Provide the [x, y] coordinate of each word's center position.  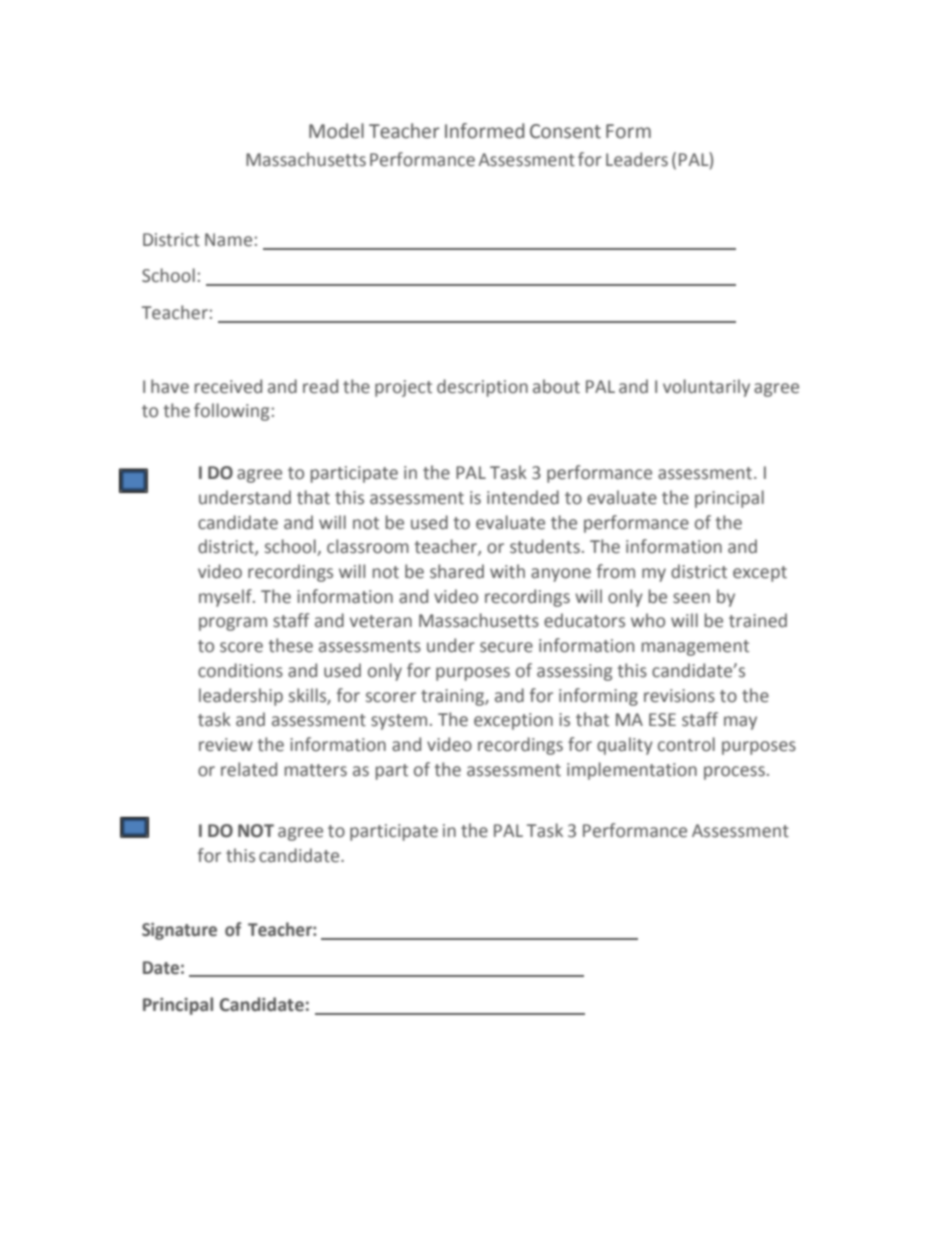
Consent [565, 131]
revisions [679, 696]
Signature [179, 931]
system [399, 722]
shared [457, 571]
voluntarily [706, 388]
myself [226, 598]
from [616, 571]
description [482, 388]
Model [336, 131]
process [734, 773]
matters [316, 770]
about [556, 386]
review [226, 745]
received [228, 386]
